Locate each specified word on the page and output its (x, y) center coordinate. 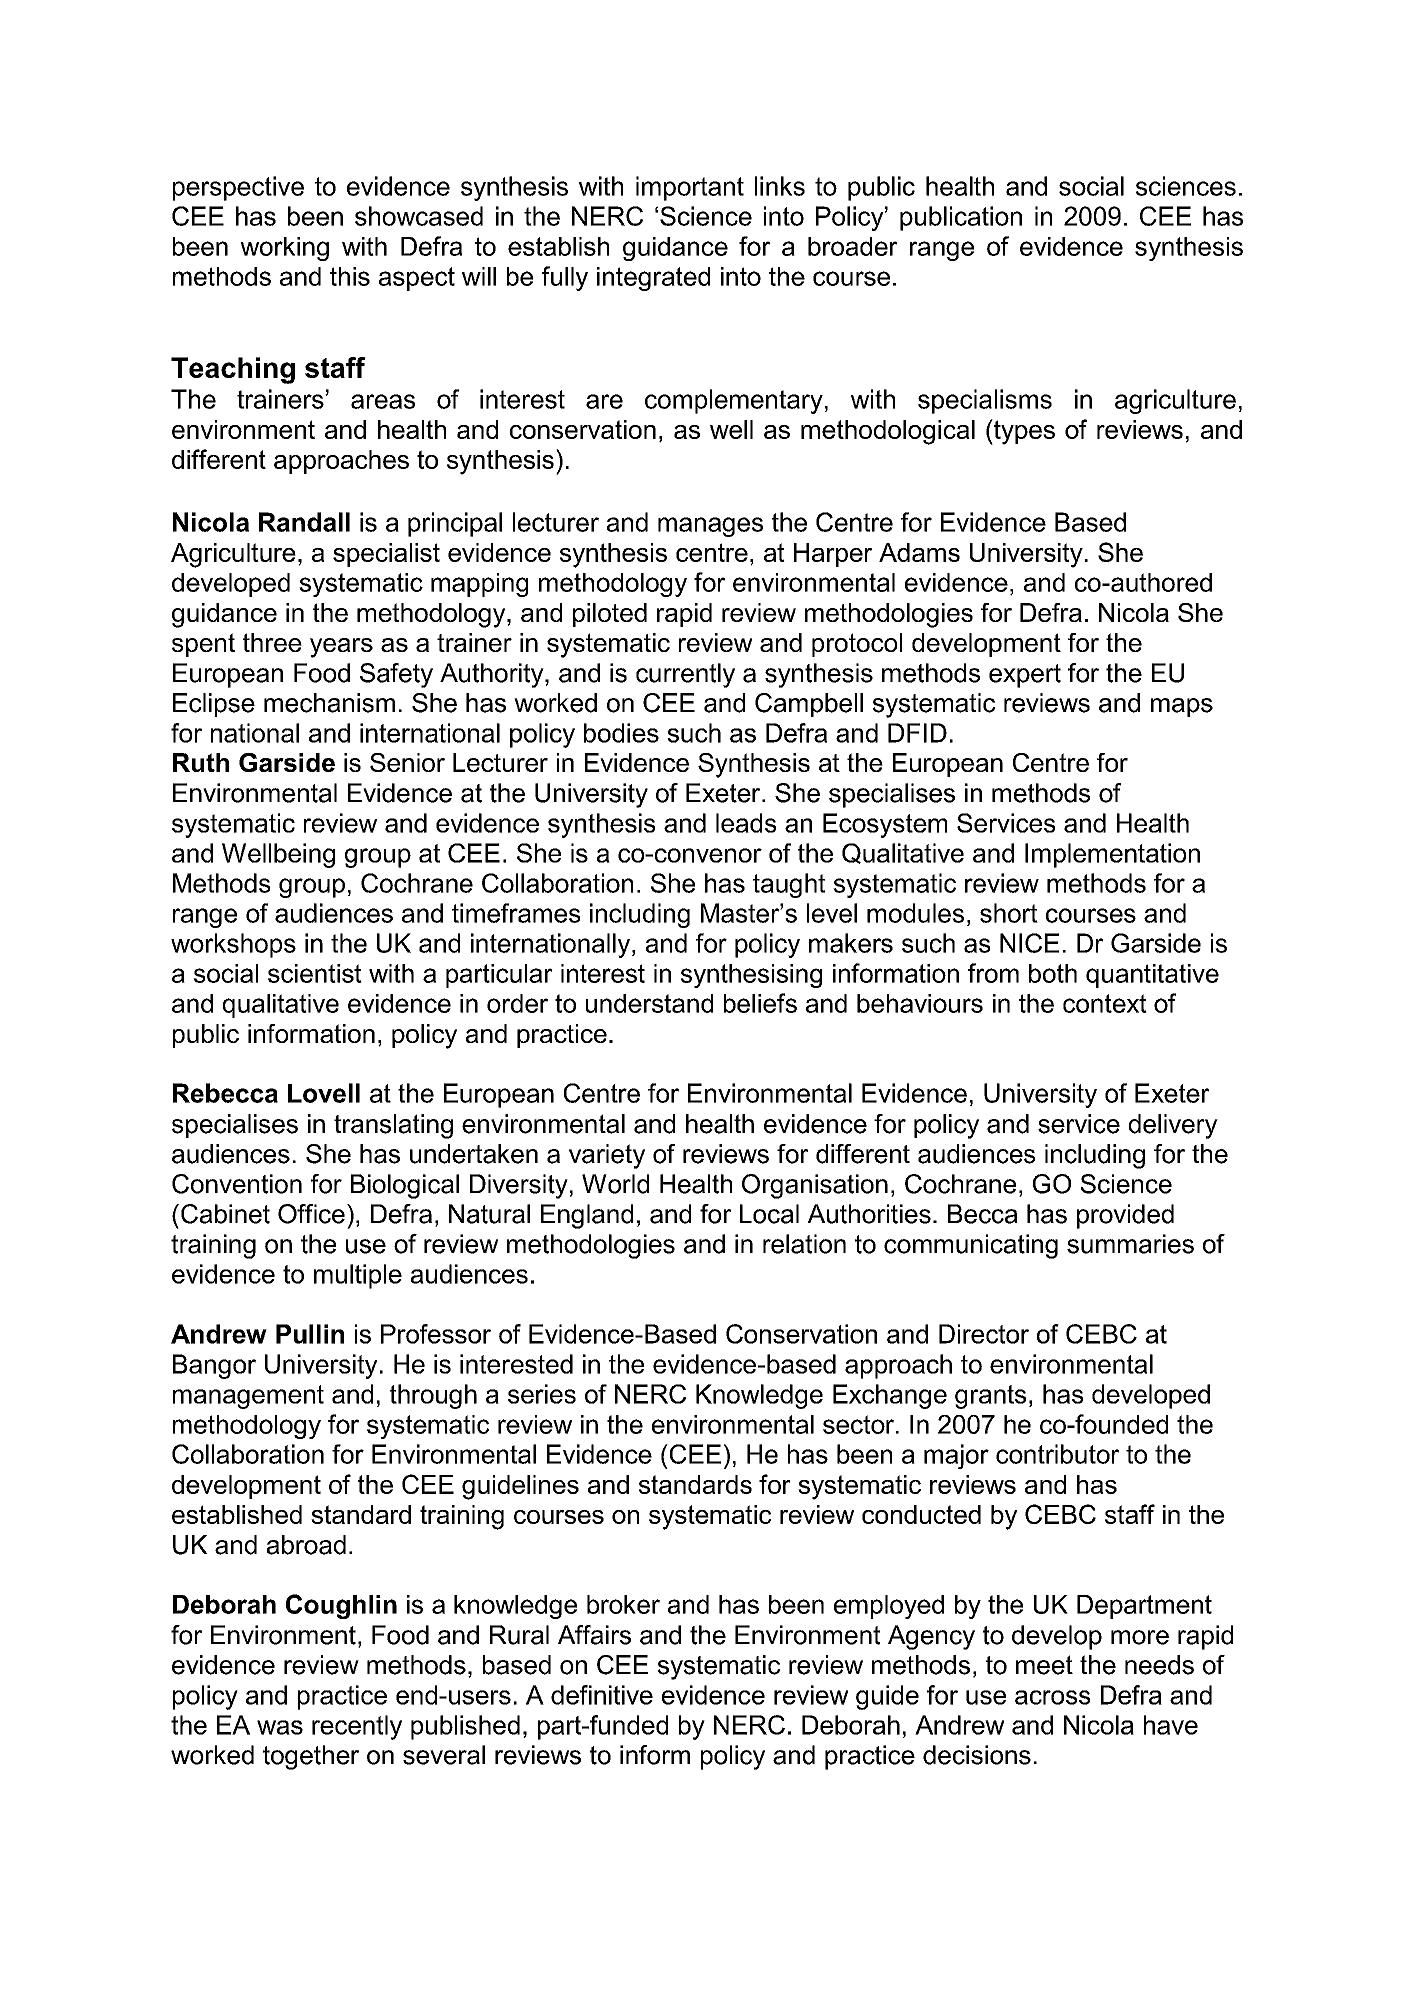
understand (649, 1003)
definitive (602, 1695)
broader (852, 246)
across (1052, 1697)
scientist (315, 973)
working (284, 249)
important (690, 188)
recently (357, 1727)
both (1053, 973)
